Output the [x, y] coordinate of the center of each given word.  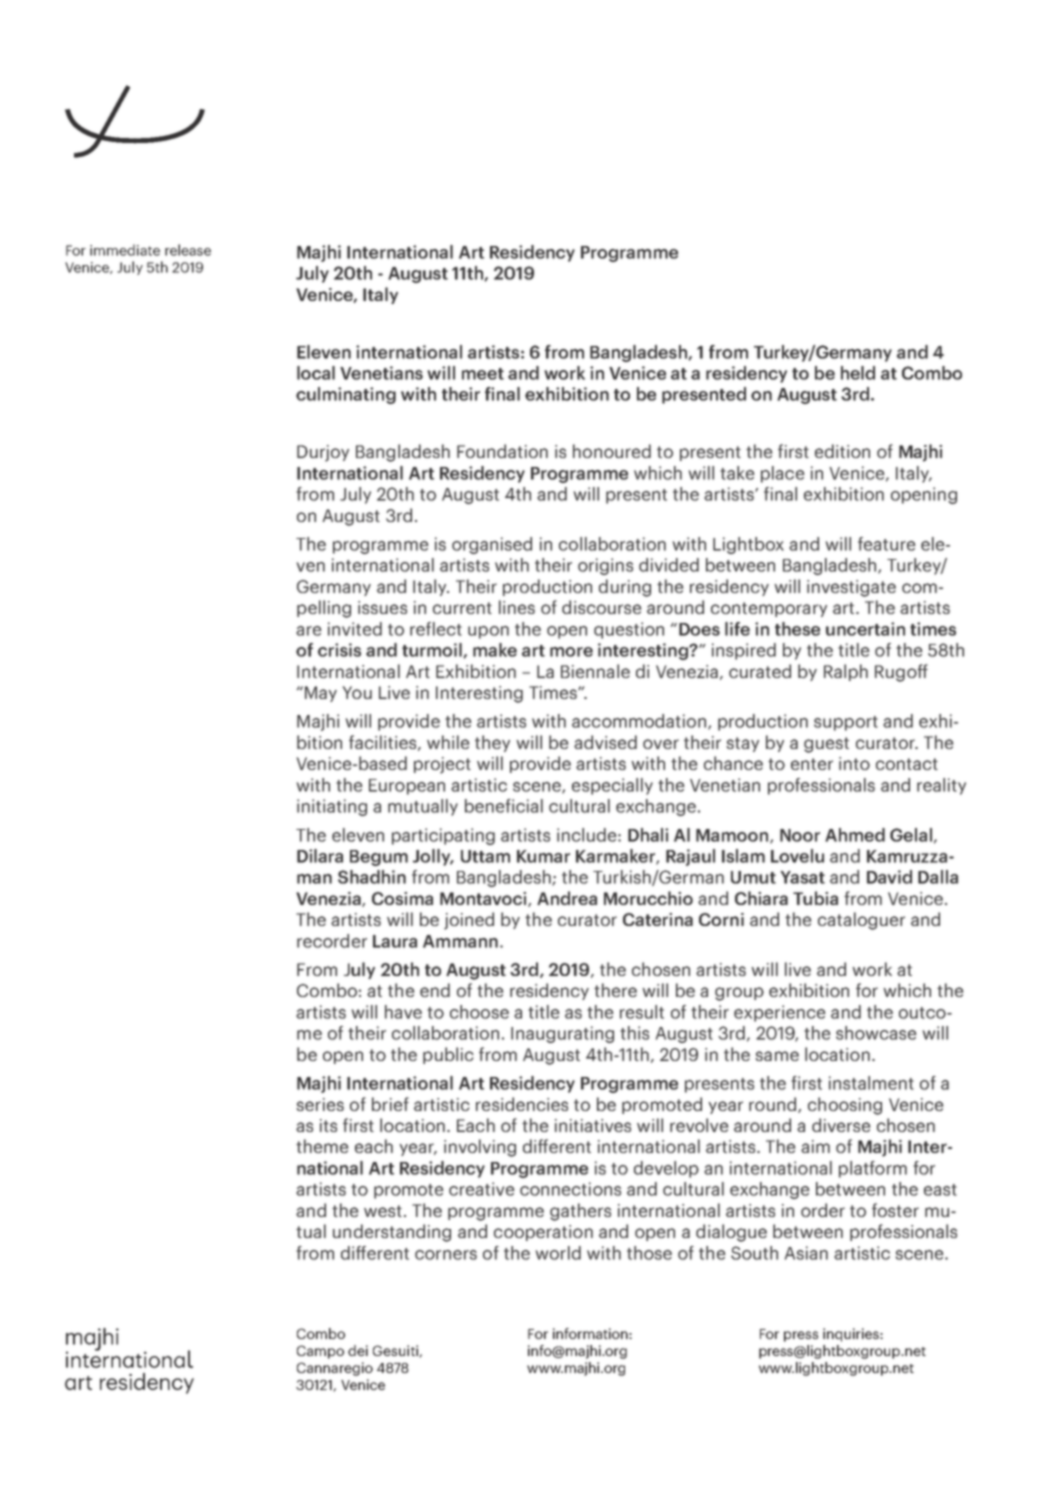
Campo [320, 1352]
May [321, 694]
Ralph [846, 672]
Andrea [567, 898]
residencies [522, 1104]
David [889, 877]
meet [483, 374]
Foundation [502, 451]
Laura [395, 941]
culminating [346, 395]
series [320, 1104]
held [858, 373]
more [571, 652]
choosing [845, 1106]
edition [842, 451]
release [188, 250]
